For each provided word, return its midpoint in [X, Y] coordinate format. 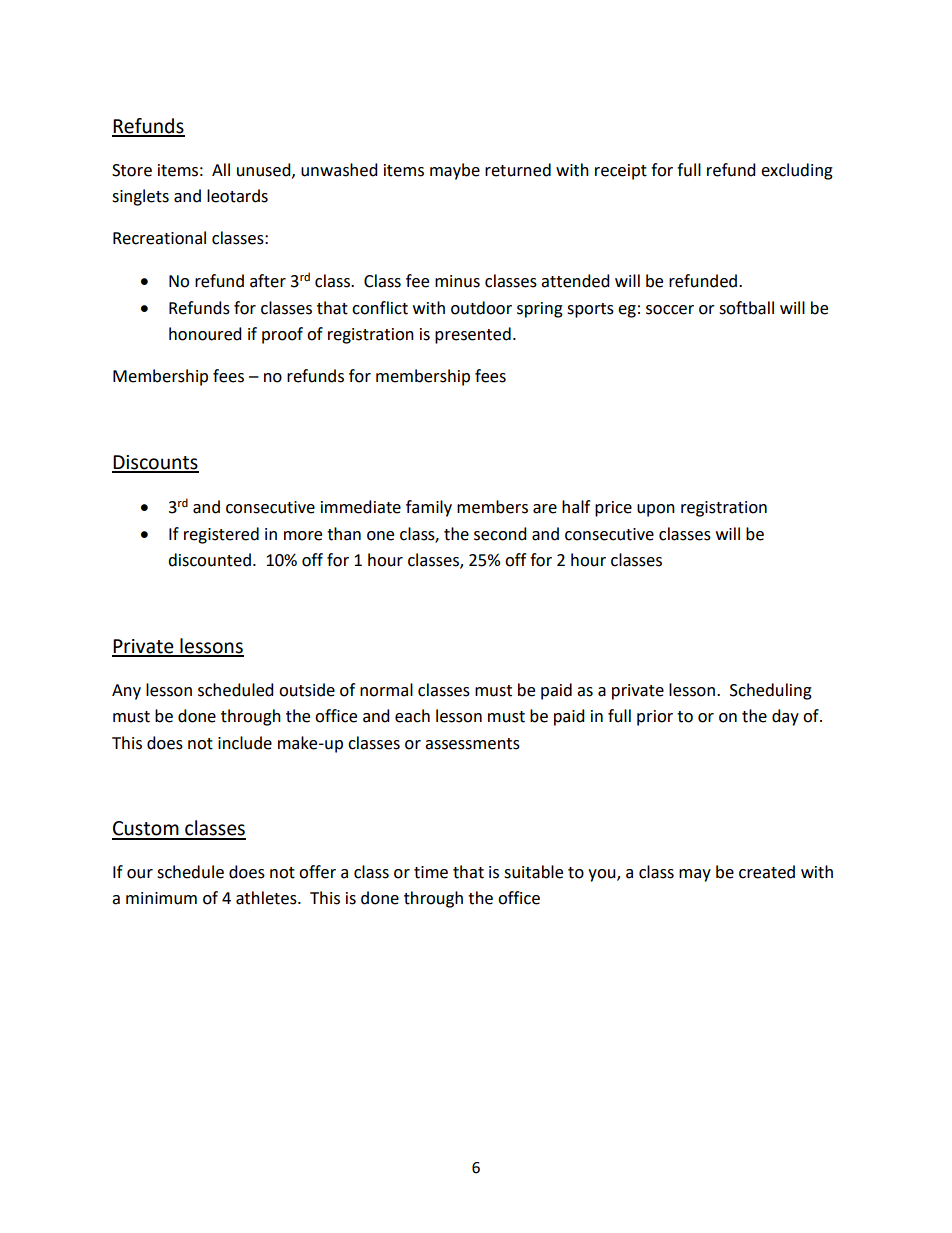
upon [656, 510]
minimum [161, 898]
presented [473, 335]
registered [221, 535]
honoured [205, 334]
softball [746, 308]
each [412, 716]
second [500, 534]
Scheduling [771, 691]
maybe [455, 171]
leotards [237, 196]
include [245, 743]
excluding [797, 171]
